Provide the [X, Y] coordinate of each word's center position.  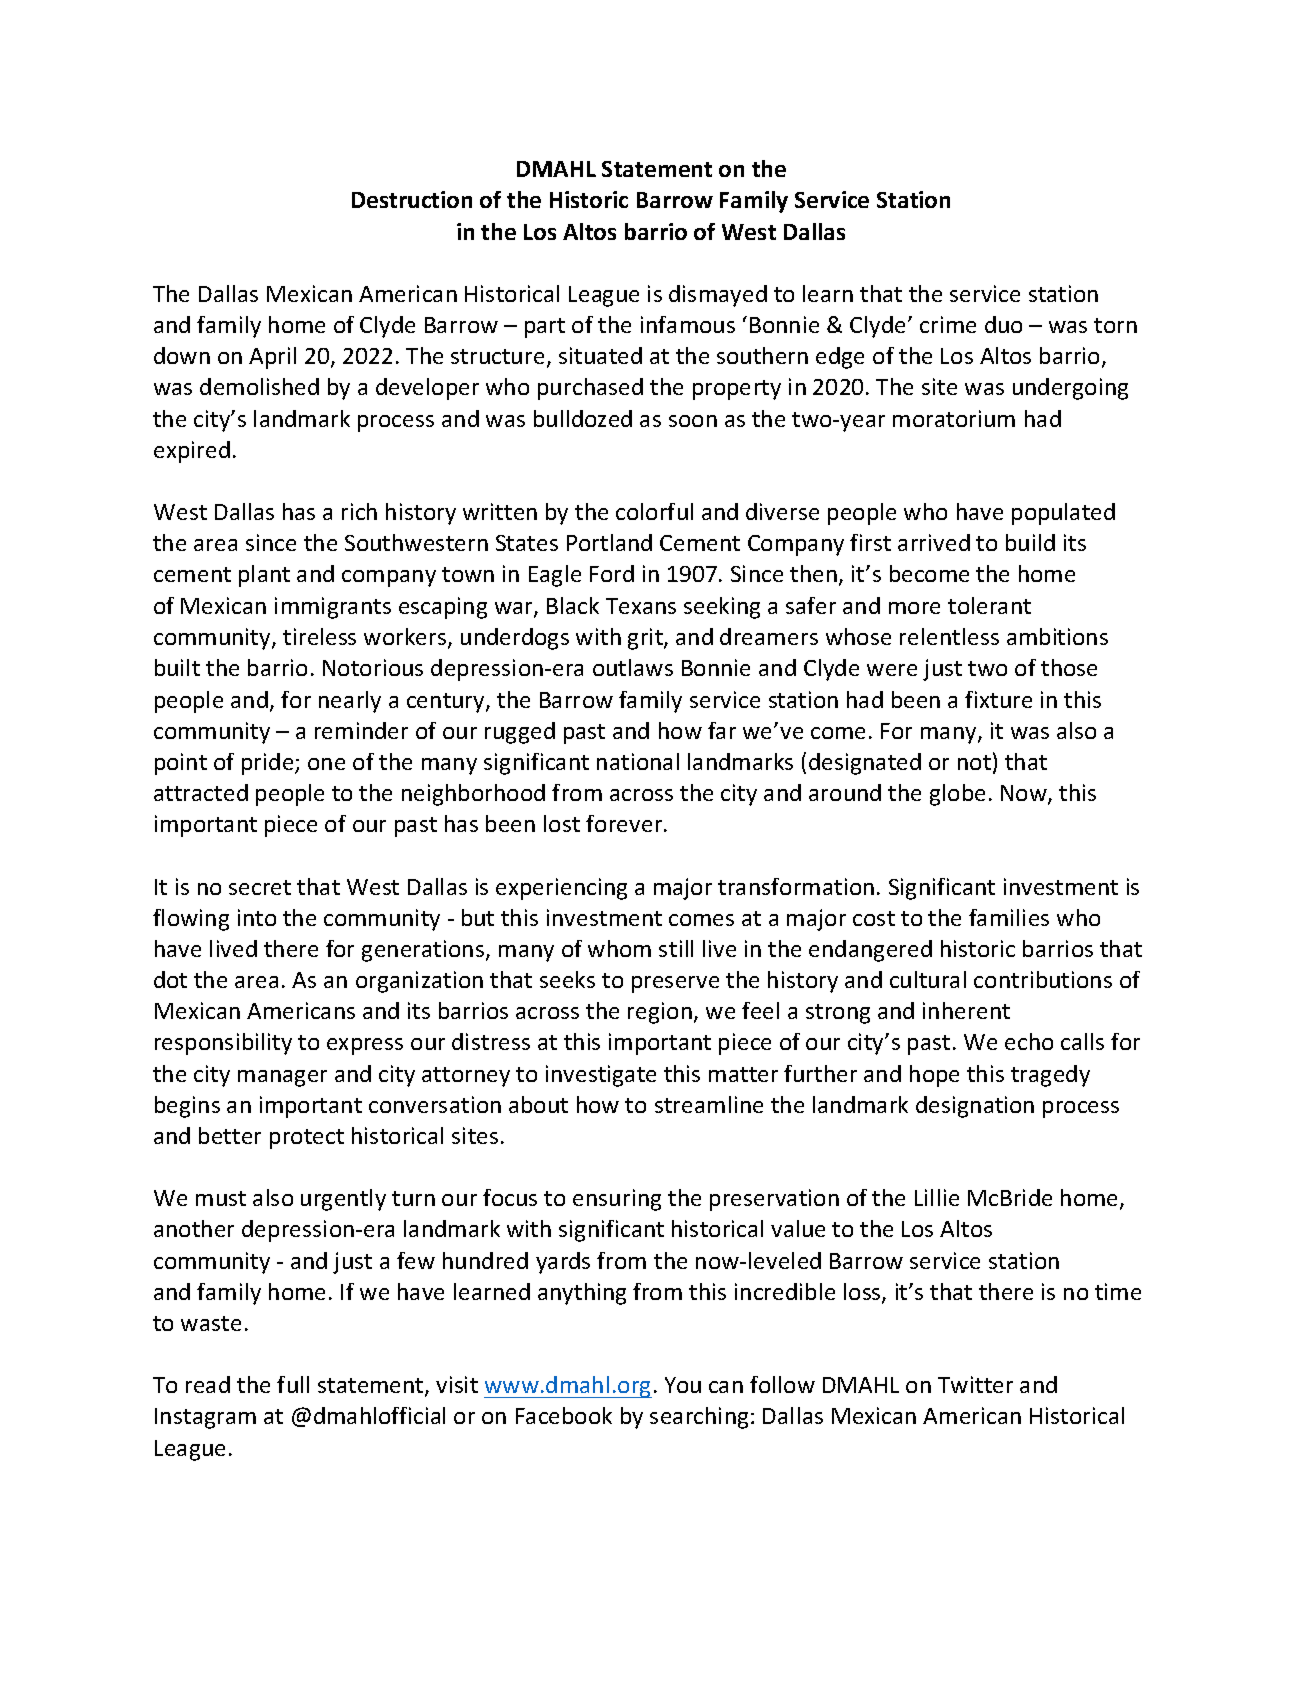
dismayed [718, 296]
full [293, 1384]
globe [957, 795]
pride [269, 764]
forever [625, 823]
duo [1003, 324]
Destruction [412, 199]
